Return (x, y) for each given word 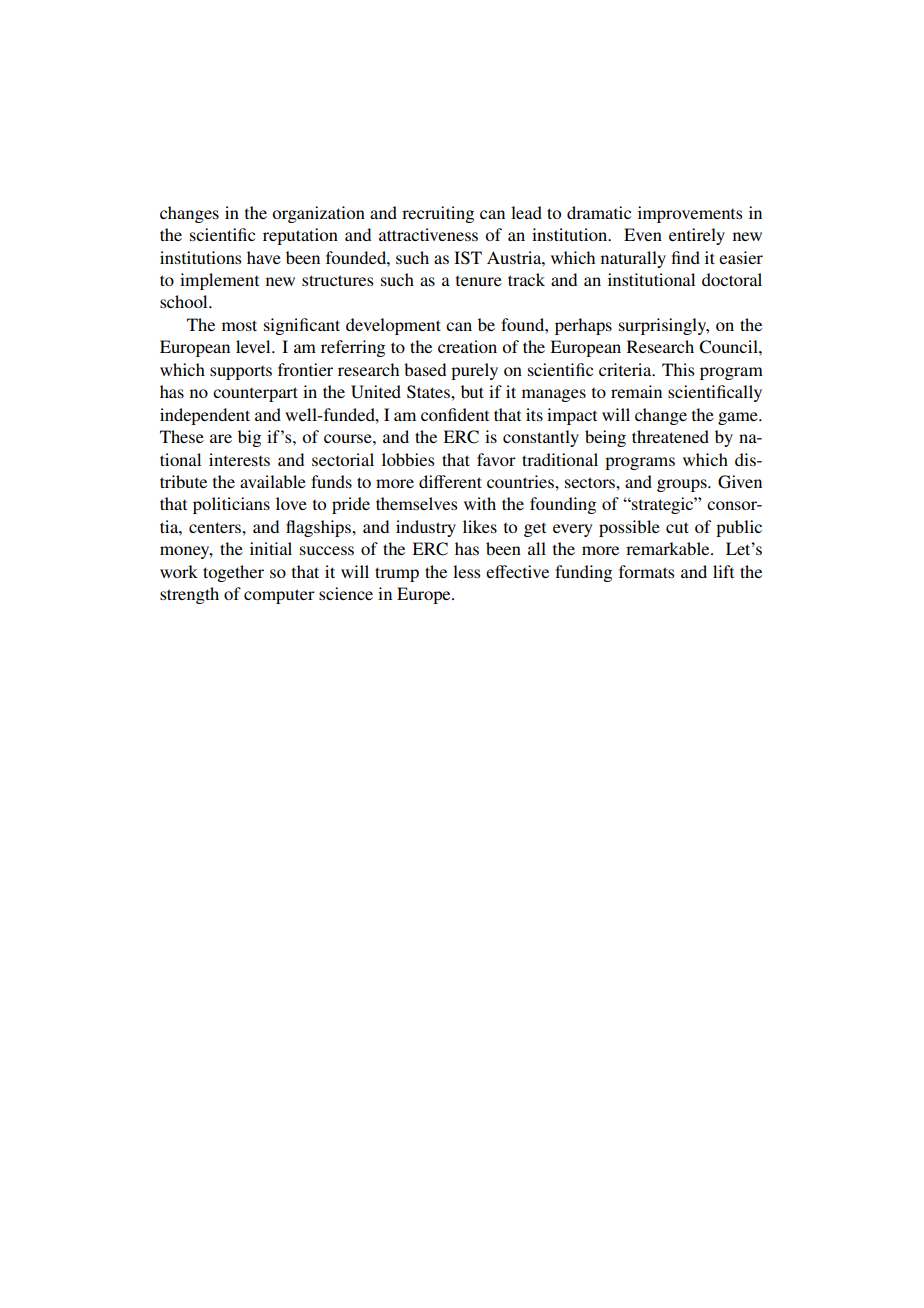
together (233, 573)
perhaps (583, 326)
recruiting (438, 214)
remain (636, 391)
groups (683, 485)
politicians (231, 505)
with (480, 503)
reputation (300, 236)
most (239, 325)
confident (455, 414)
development (393, 326)
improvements (690, 214)
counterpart (255, 394)
